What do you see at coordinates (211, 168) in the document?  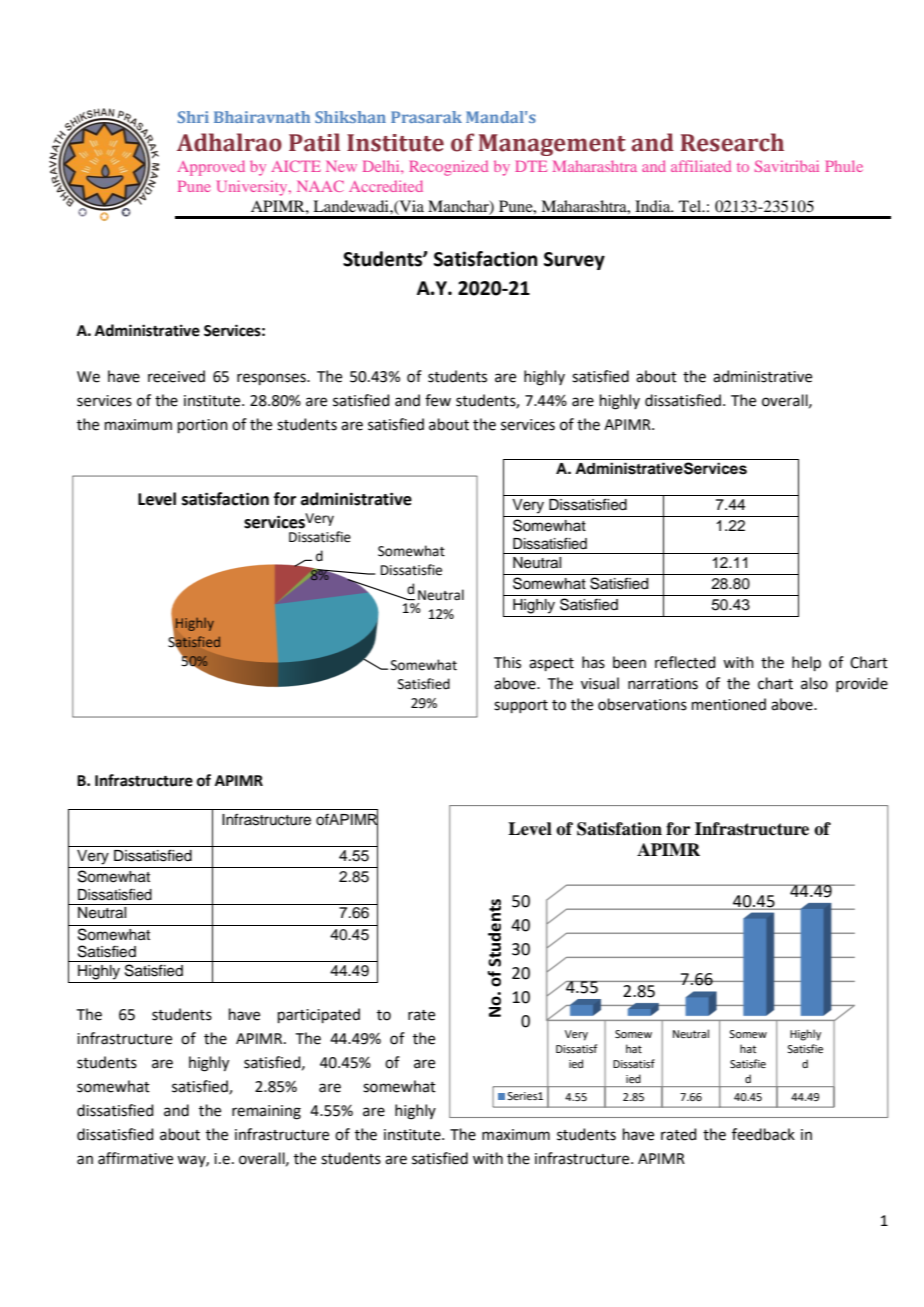 I see `Approved` at bounding box center [211, 168].
